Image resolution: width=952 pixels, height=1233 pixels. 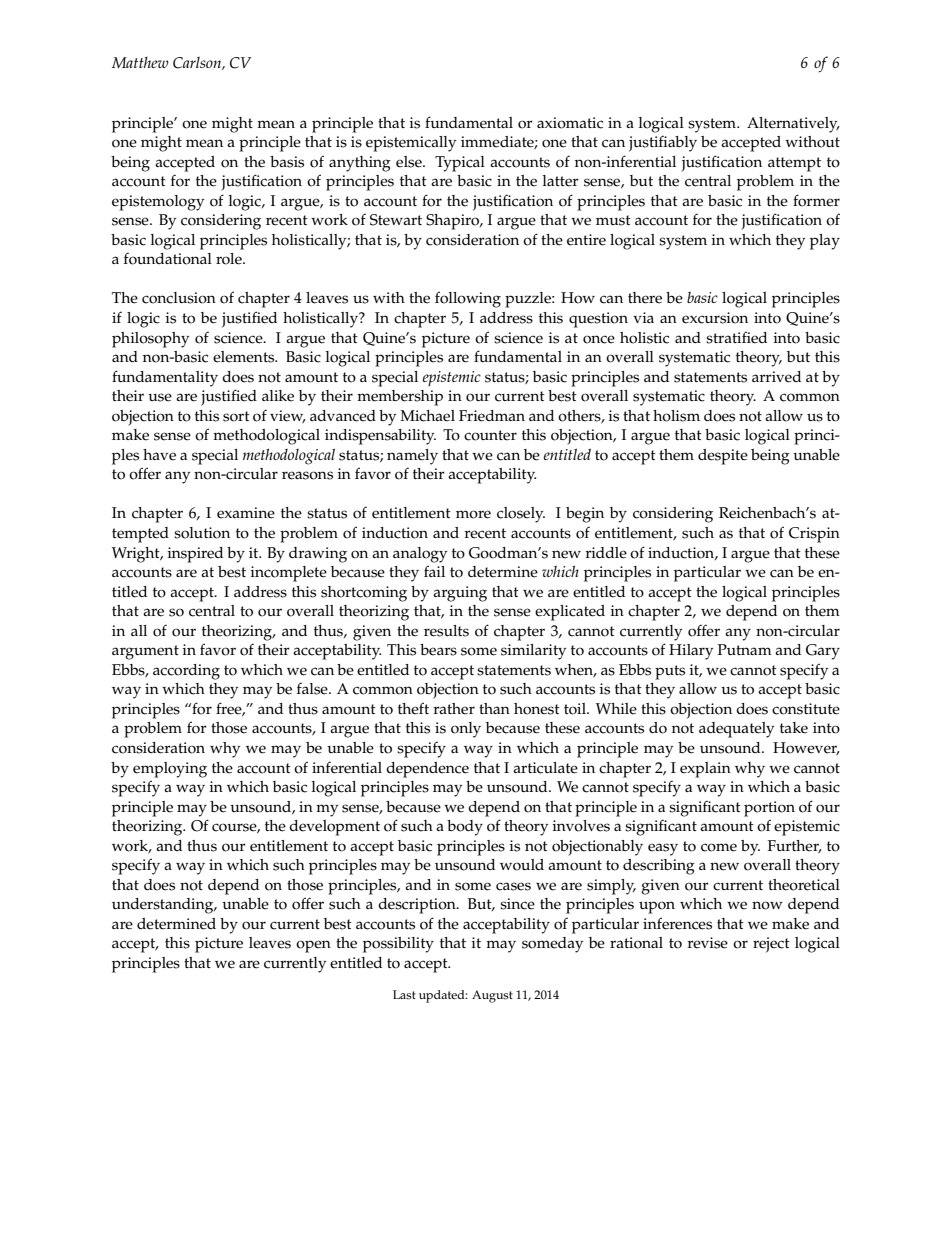 What do you see at coordinates (494, 708) in the image?
I see `than` at bounding box center [494, 708].
